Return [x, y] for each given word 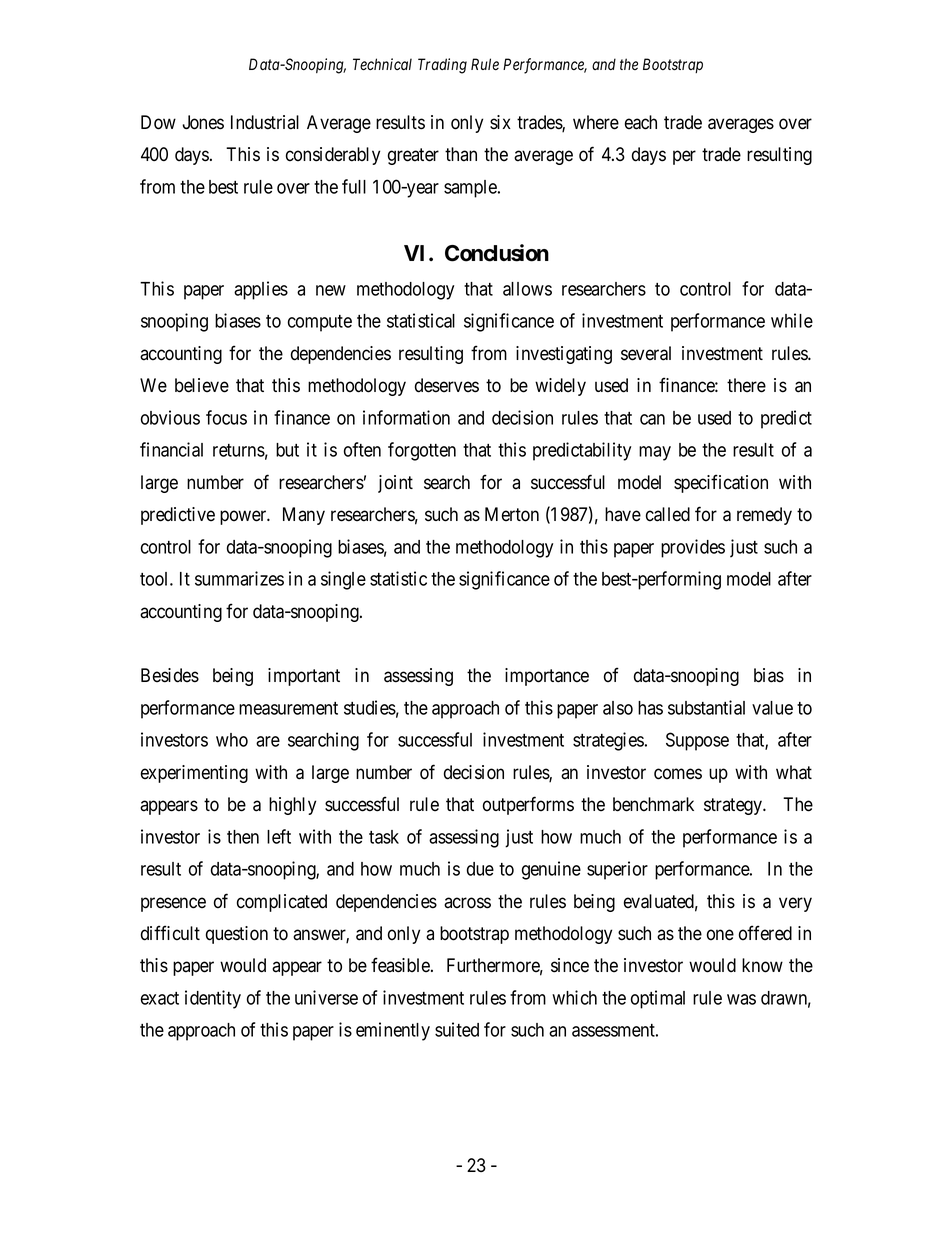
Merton [512, 514]
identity [213, 999]
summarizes [239, 578]
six [500, 122]
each [641, 122]
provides [693, 548]
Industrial [265, 122]
